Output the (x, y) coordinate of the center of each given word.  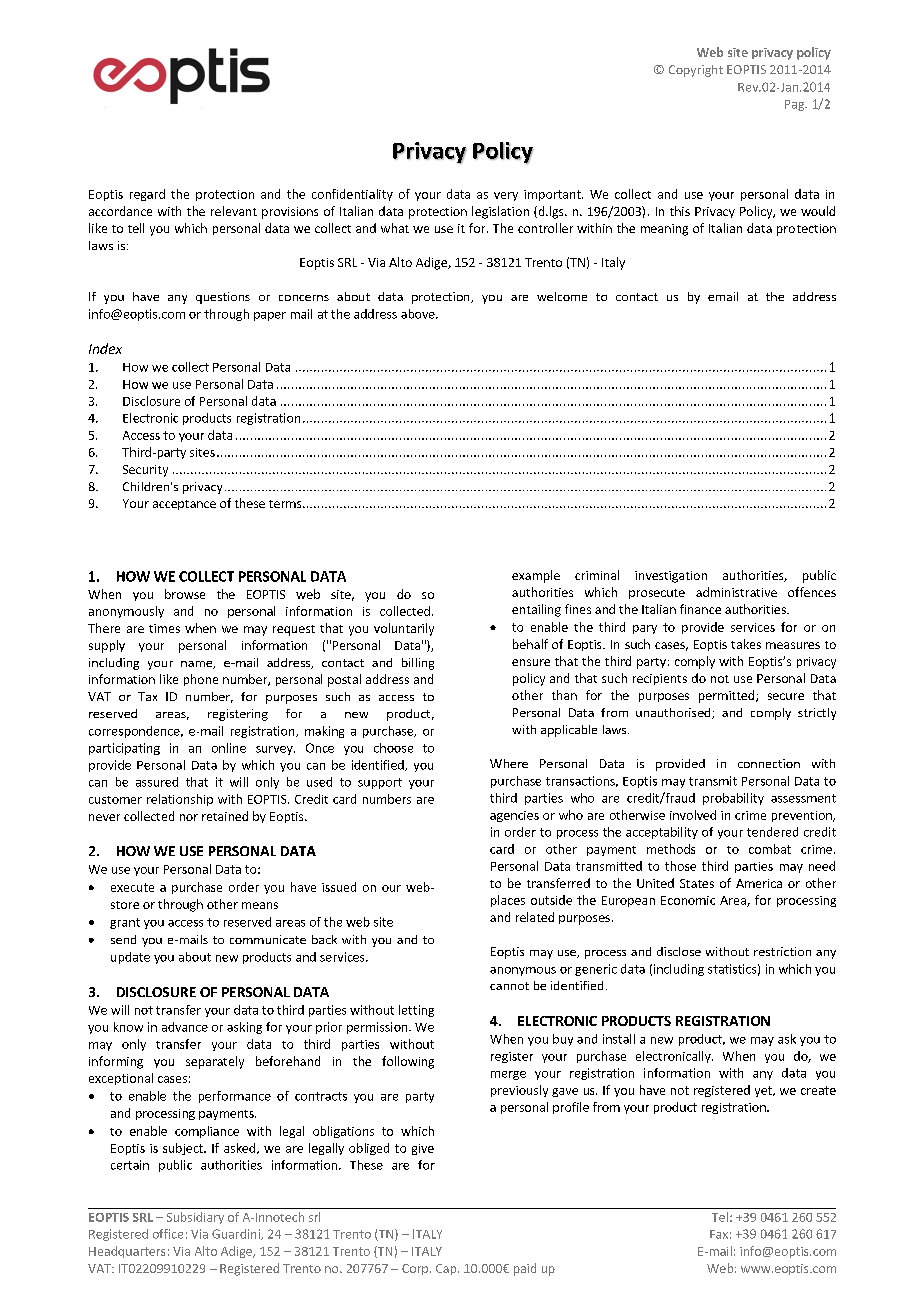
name (197, 665)
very (506, 196)
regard (147, 195)
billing (418, 664)
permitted (728, 696)
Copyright (696, 71)
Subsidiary (195, 1218)
